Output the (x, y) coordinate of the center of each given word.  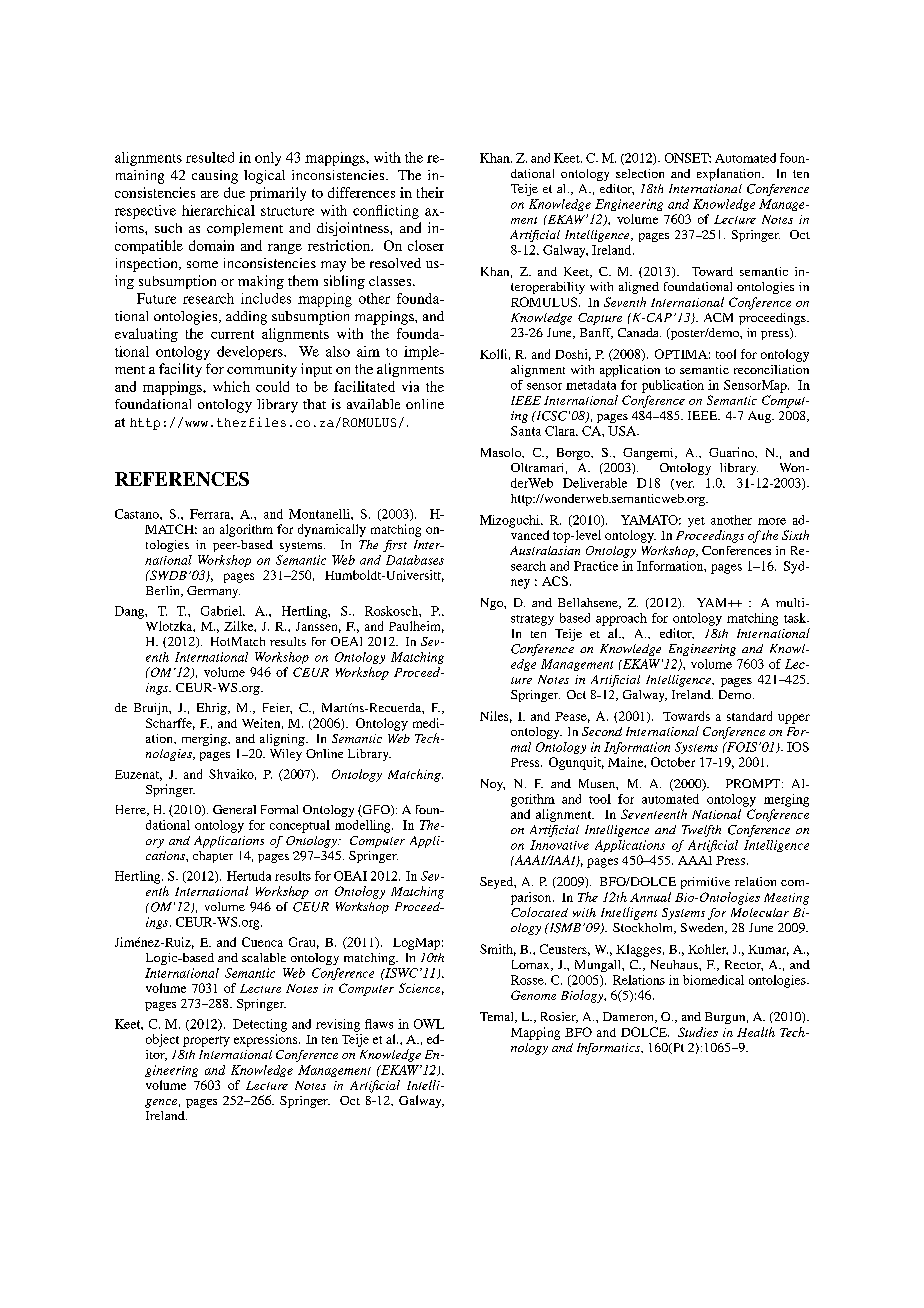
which (231, 386)
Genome (533, 995)
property (206, 1041)
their (430, 192)
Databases (415, 560)
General (234, 809)
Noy (493, 785)
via (410, 386)
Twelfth (701, 831)
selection (640, 173)
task (796, 618)
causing (215, 177)
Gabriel (222, 611)
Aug (761, 417)
